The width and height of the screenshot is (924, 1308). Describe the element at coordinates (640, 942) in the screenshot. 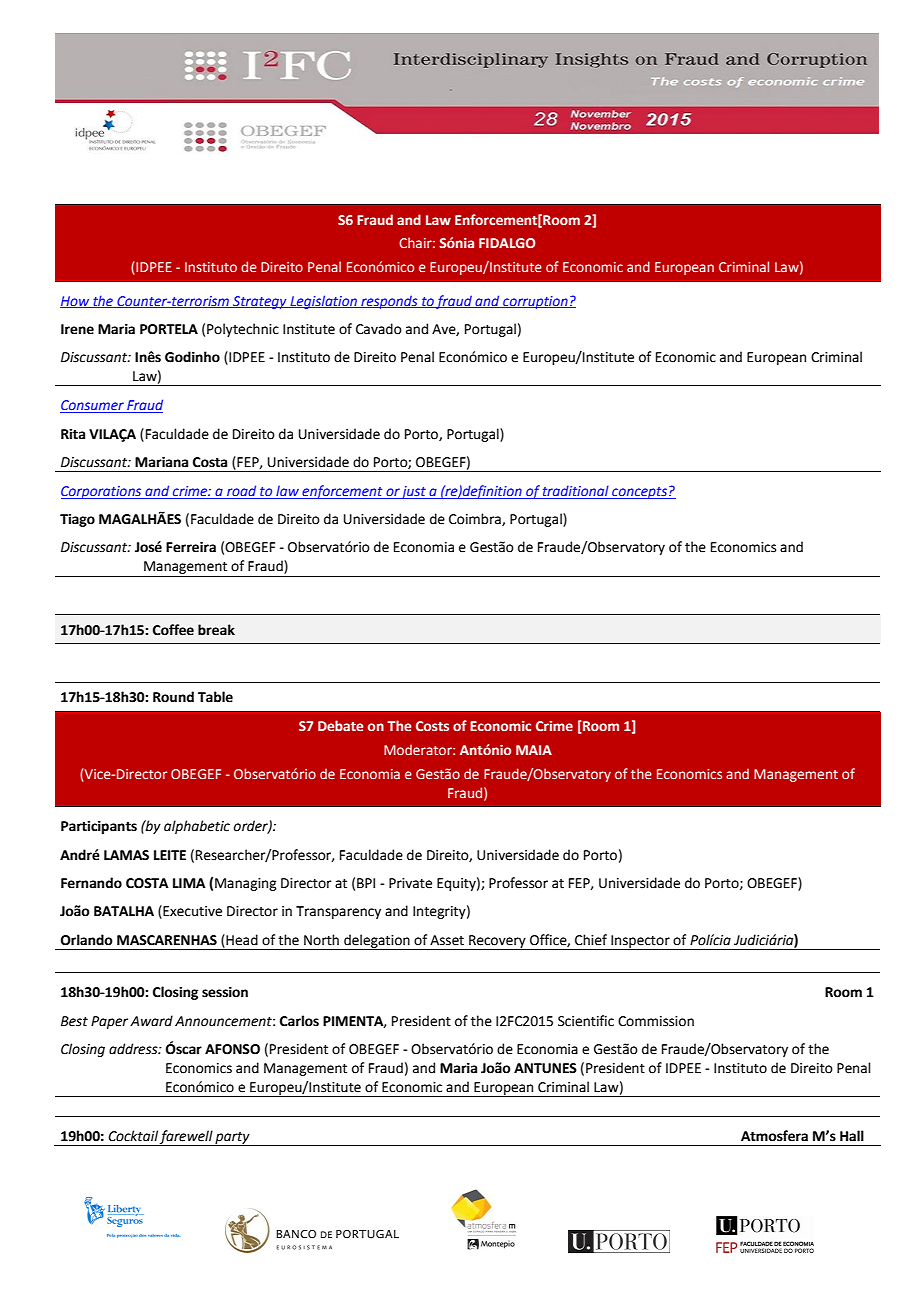

I see `Inspector` at that location.
